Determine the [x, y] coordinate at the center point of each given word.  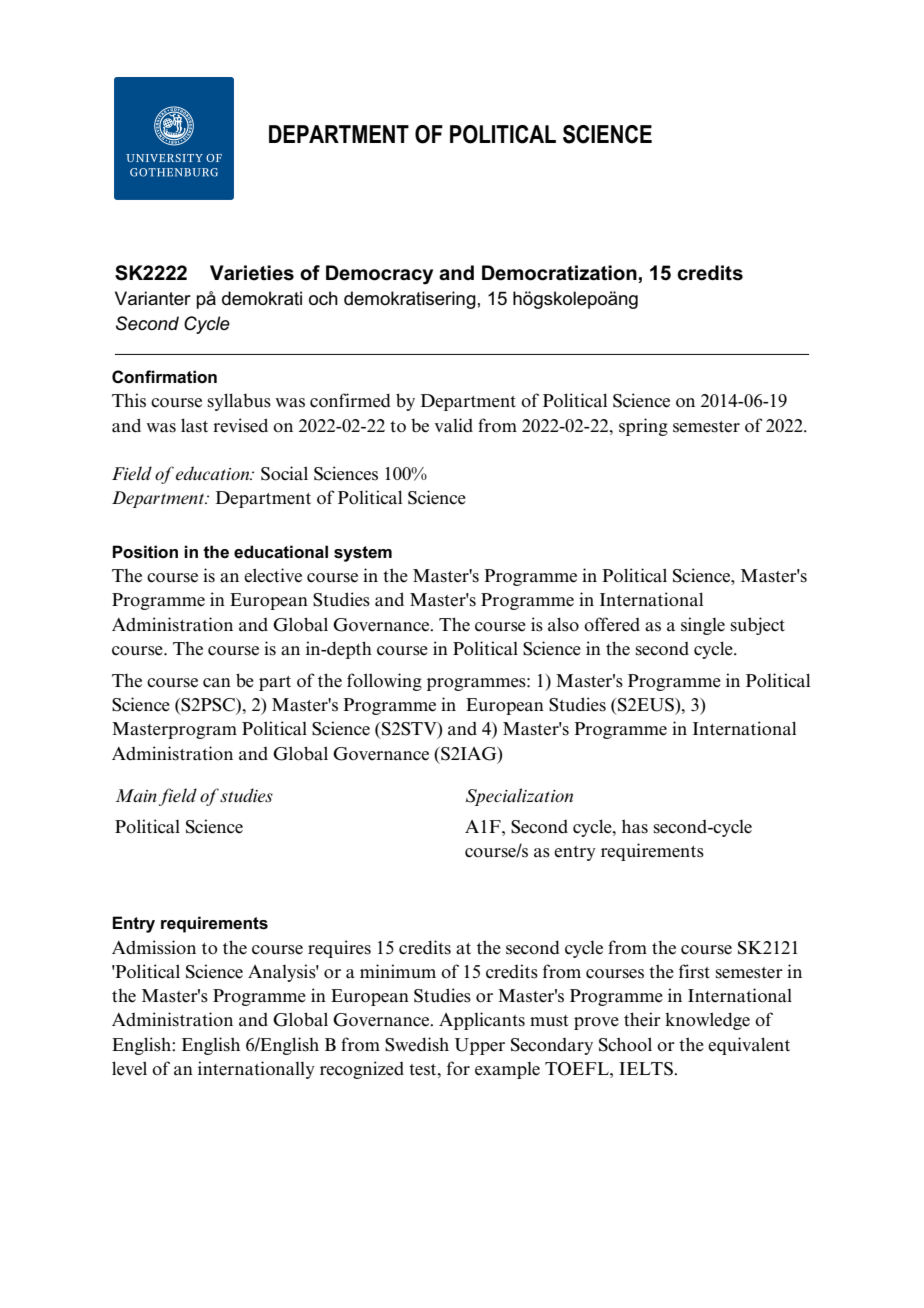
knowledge [707, 1021]
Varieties [252, 273]
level [129, 1068]
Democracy [379, 275]
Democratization [559, 273]
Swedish [417, 1044]
